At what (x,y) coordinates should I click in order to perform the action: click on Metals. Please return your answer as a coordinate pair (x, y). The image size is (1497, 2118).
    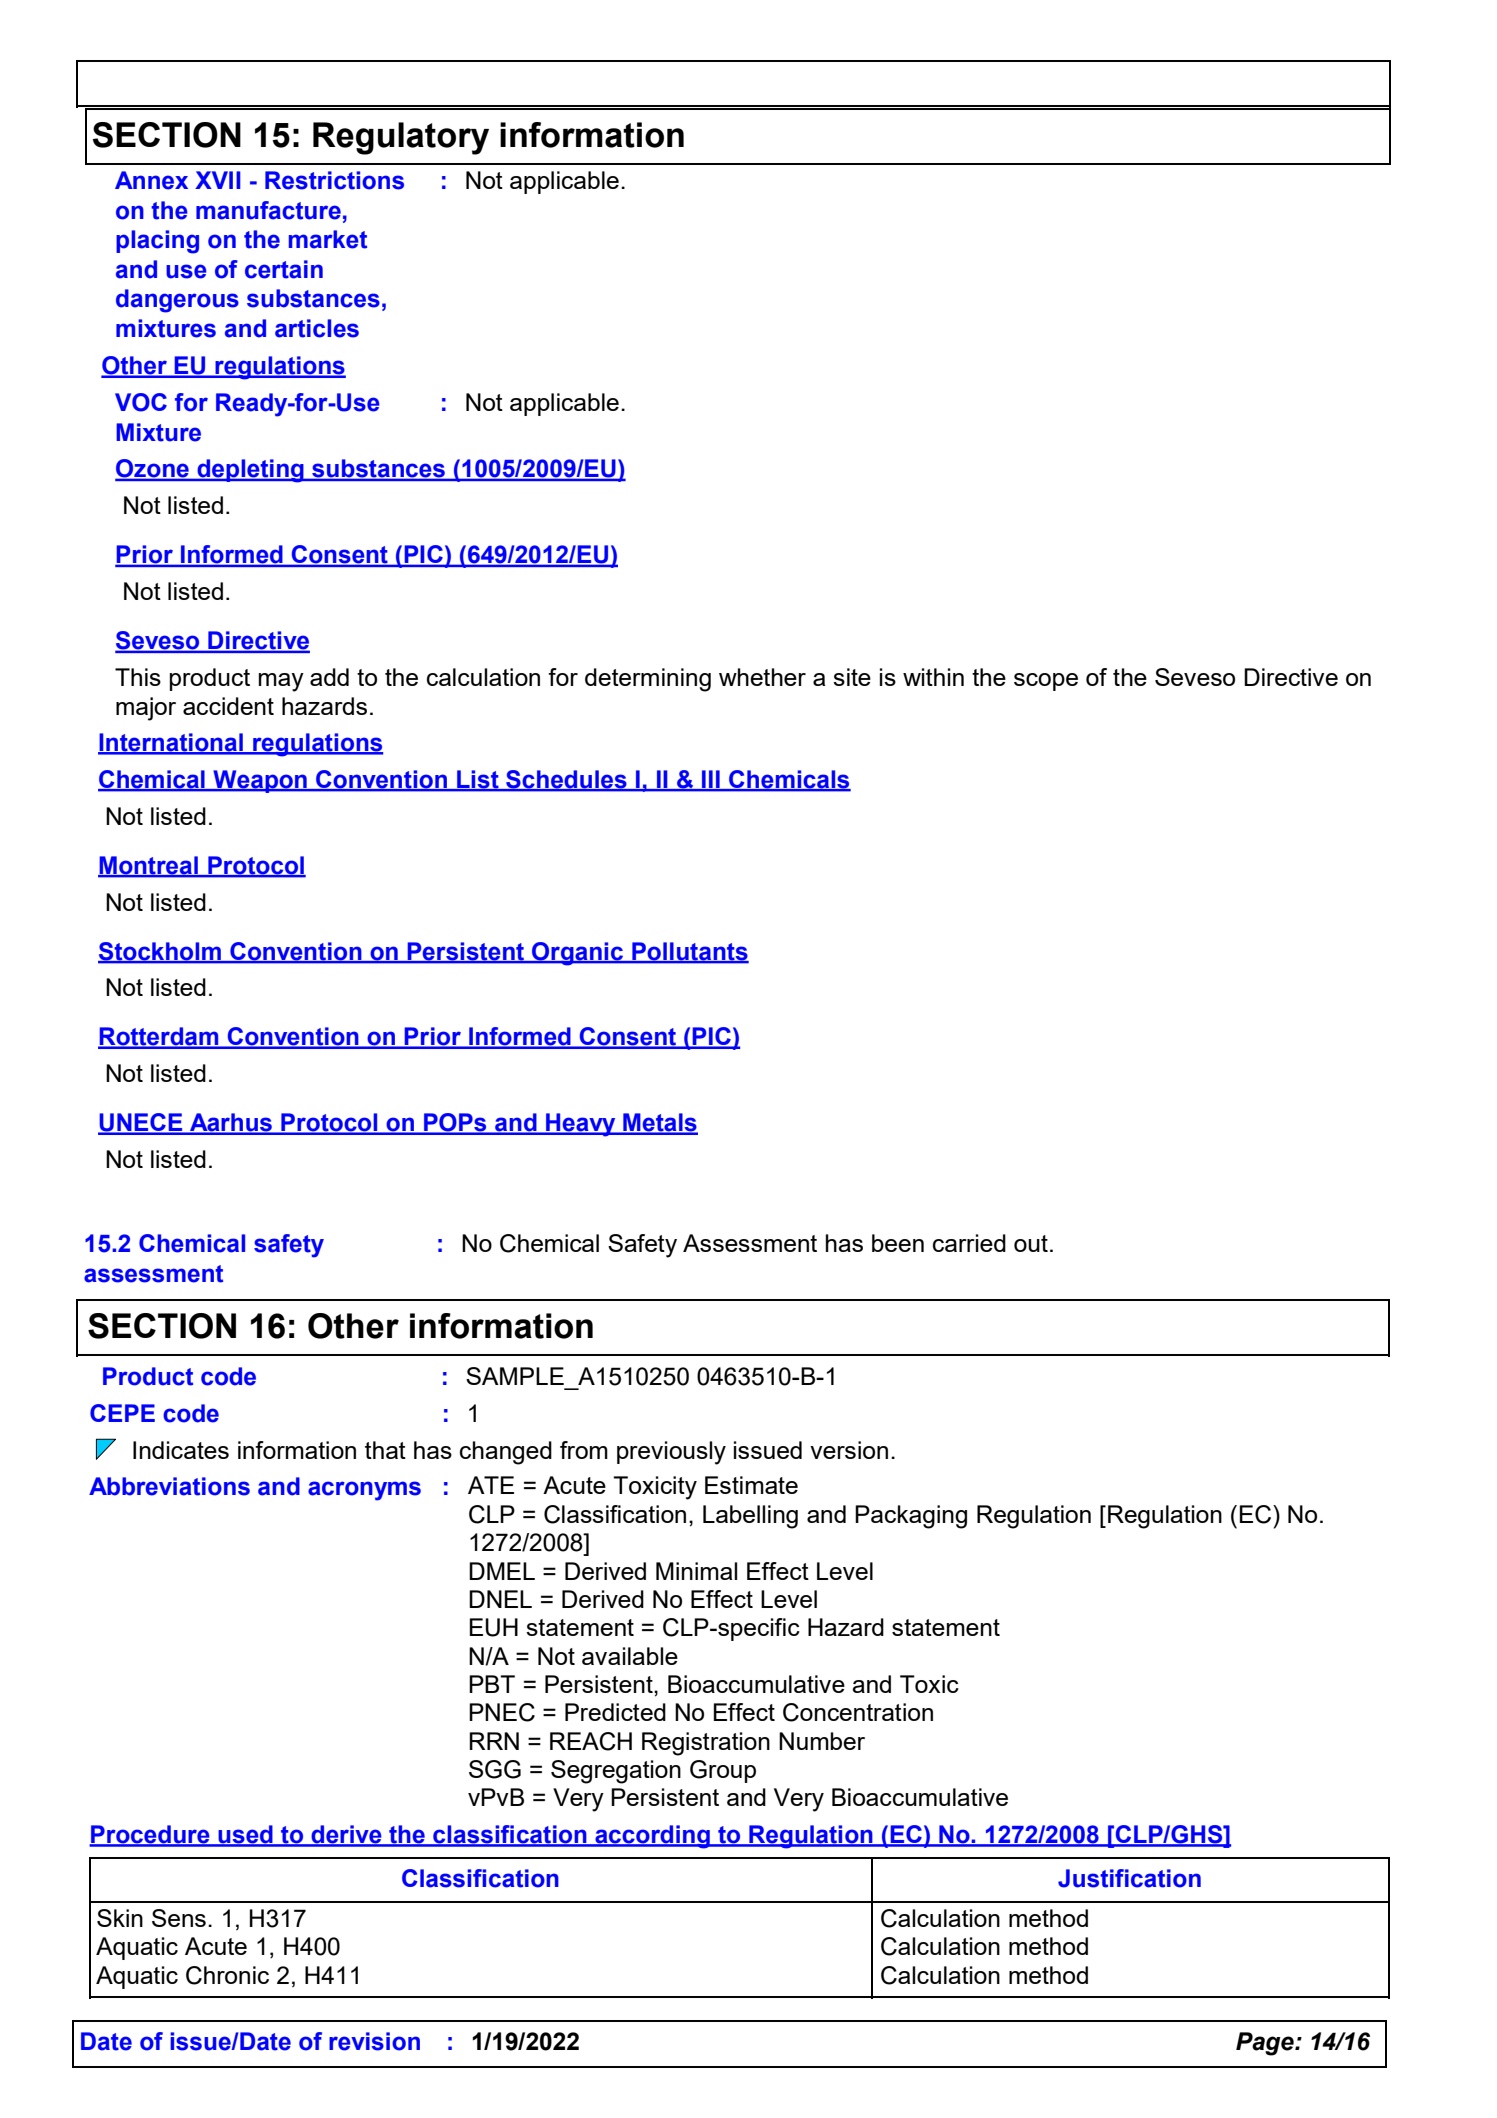
    Looking at the image, I should click on (659, 1123).
